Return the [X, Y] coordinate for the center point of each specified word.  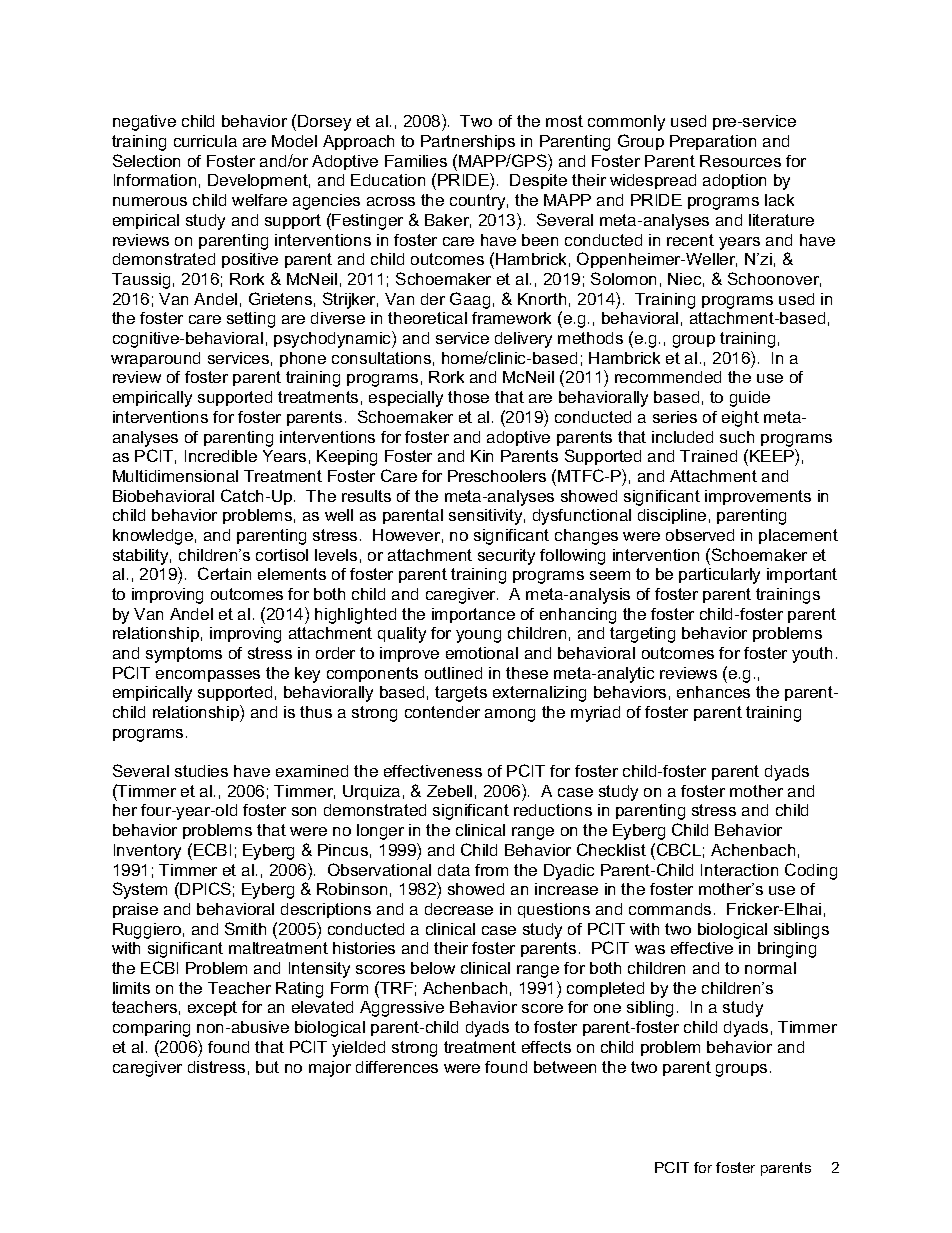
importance [473, 615]
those [468, 397]
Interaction [739, 870]
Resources [740, 161]
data [454, 870]
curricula [205, 141]
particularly [719, 576]
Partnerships [468, 142]
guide [750, 399]
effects [546, 1047]
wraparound [155, 359]
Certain [224, 573]
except [212, 1008]
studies [201, 771]
